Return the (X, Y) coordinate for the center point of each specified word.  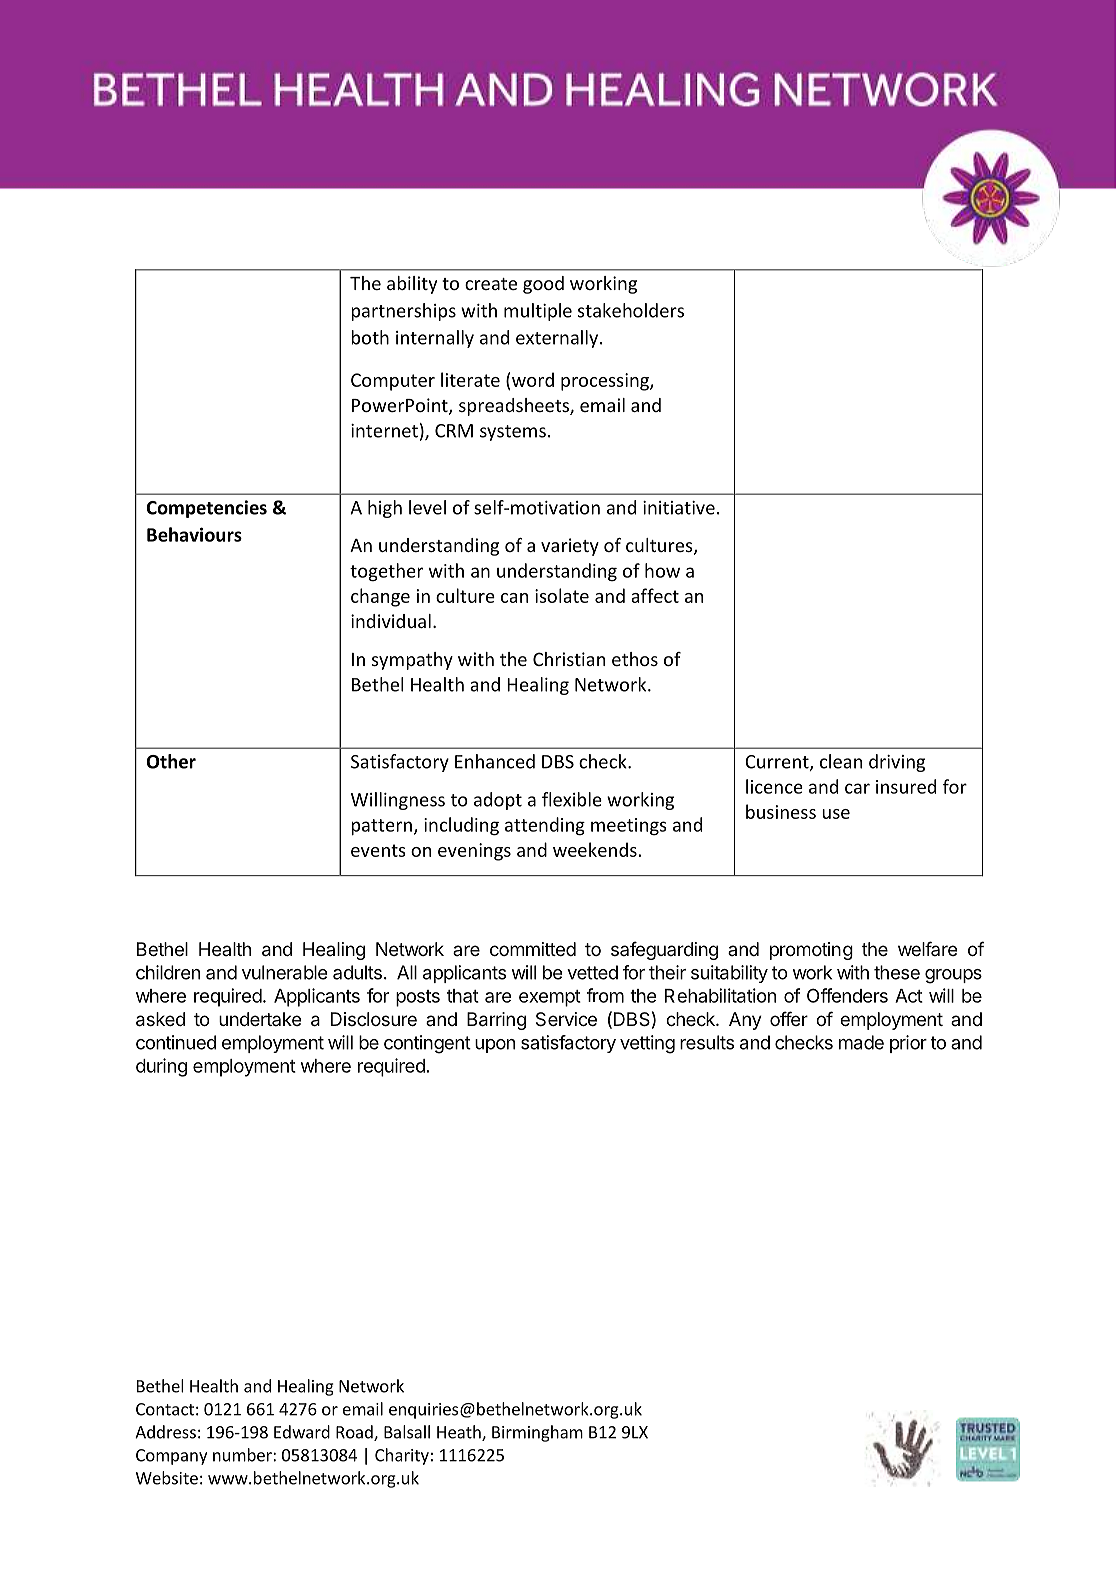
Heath (460, 1433)
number (243, 1455)
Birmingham (537, 1433)
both (370, 337)
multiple (538, 312)
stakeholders (631, 310)
